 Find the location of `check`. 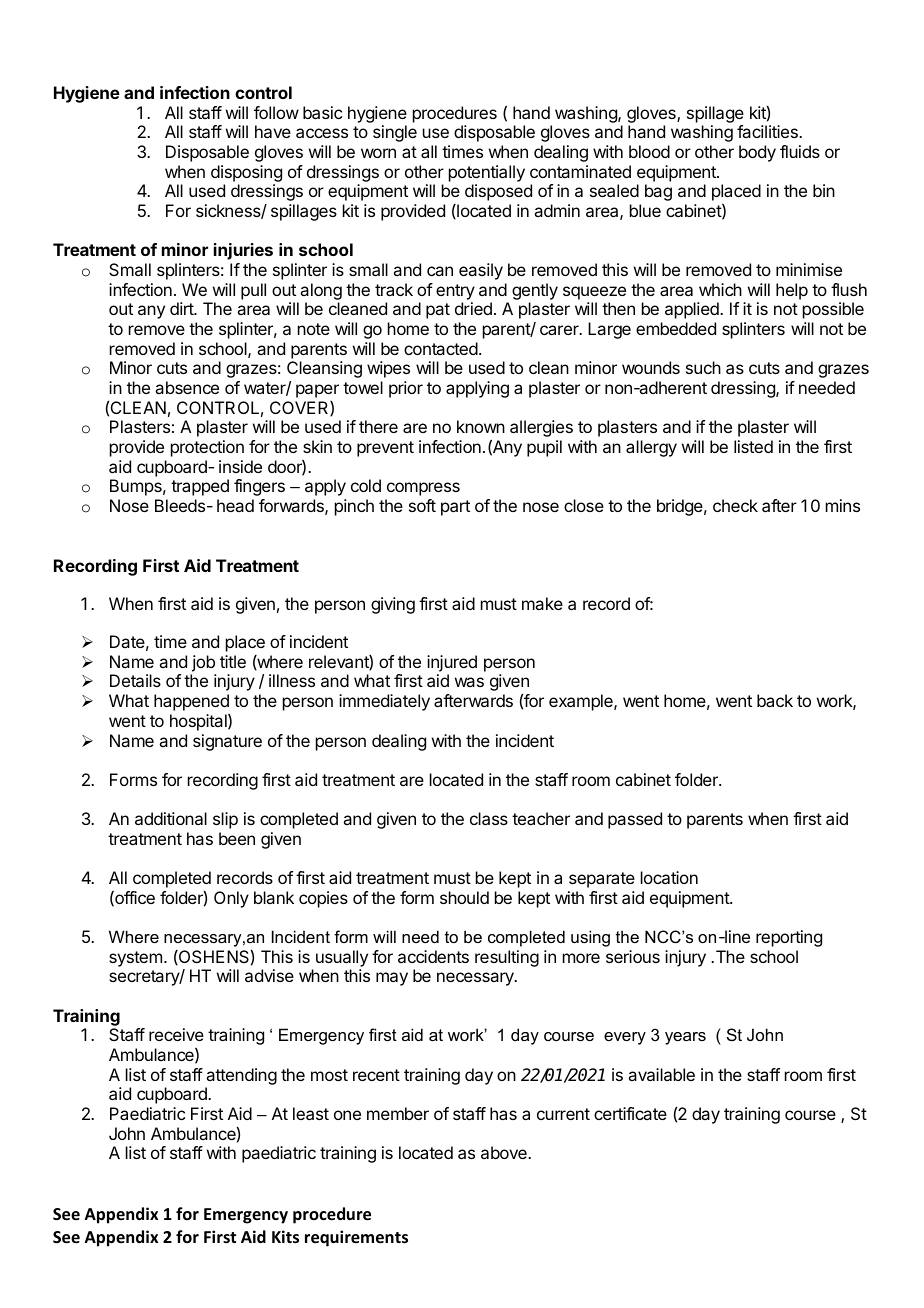

check is located at coordinates (735, 505).
